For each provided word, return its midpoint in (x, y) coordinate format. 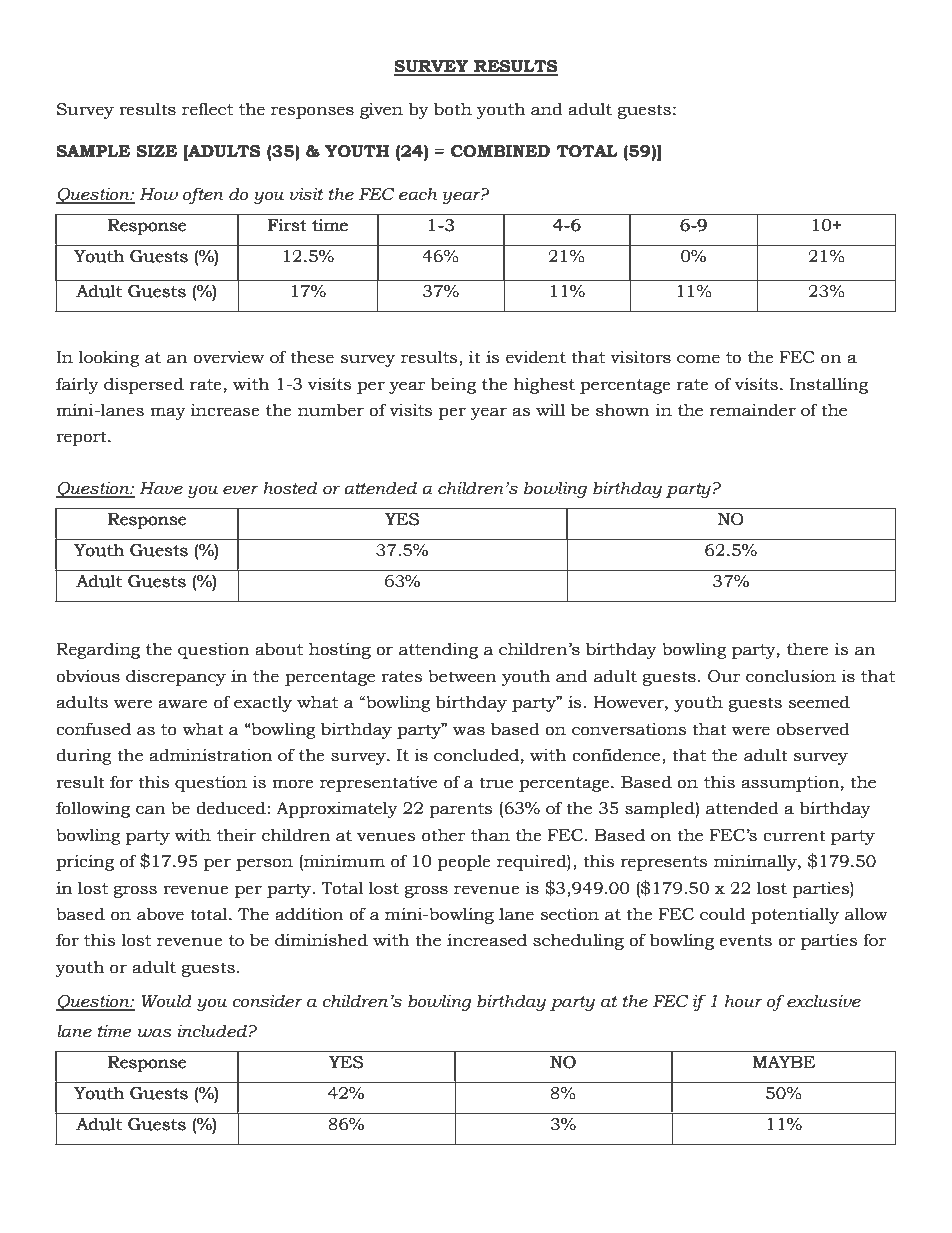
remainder (753, 410)
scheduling (578, 941)
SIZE (156, 151)
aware (182, 704)
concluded (476, 755)
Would (166, 1001)
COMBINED (500, 151)
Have (161, 488)
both (453, 109)
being (453, 385)
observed (813, 729)
